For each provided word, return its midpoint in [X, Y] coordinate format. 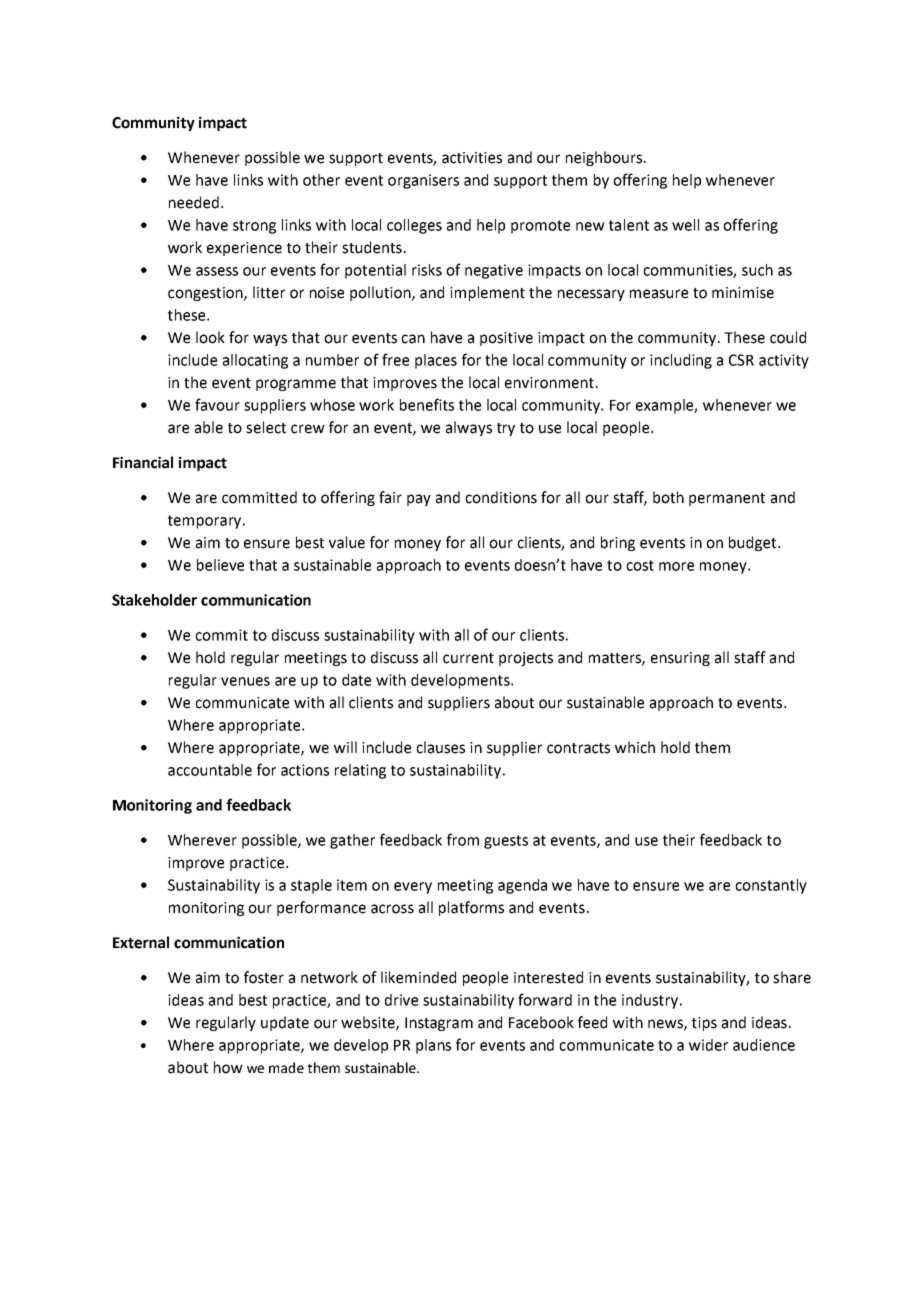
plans [433, 1046]
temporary [204, 522]
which [635, 747]
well [685, 225]
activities [472, 158]
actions [305, 770]
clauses [440, 747]
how [228, 1067]
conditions [501, 497]
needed [194, 202]
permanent [727, 499]
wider [708, 1045]
